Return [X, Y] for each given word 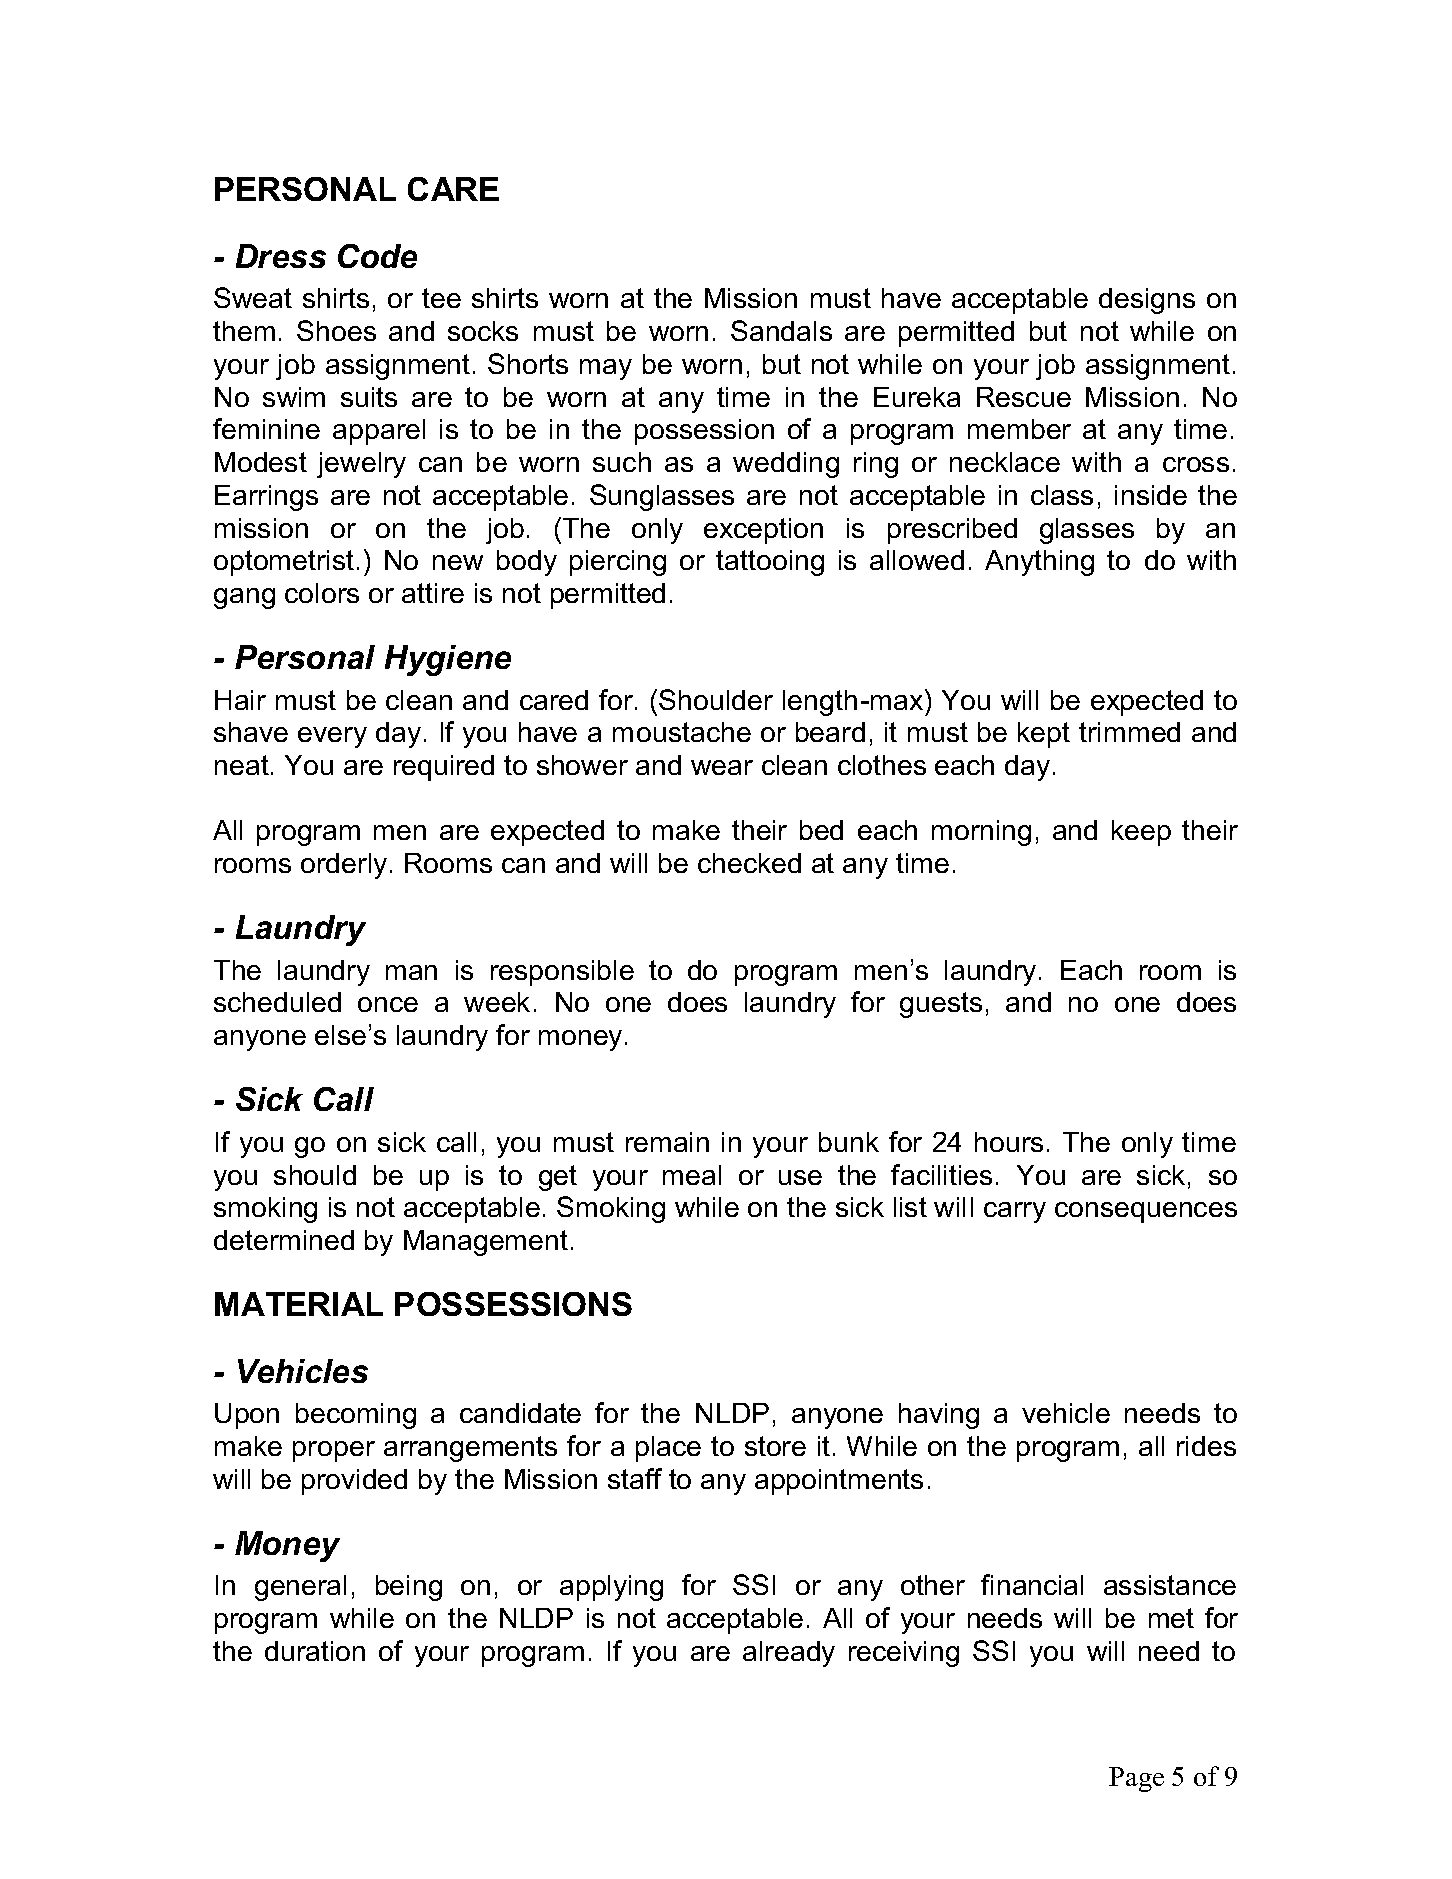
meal [692, 1175]
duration [315, 1651]
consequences [1146, 1212]
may [606, 369]
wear [722, 767]
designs [1147, 301]
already [789, 1654]
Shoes [336, 330]
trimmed [1129, 732]
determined [284, 1240]
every [332, 737]
